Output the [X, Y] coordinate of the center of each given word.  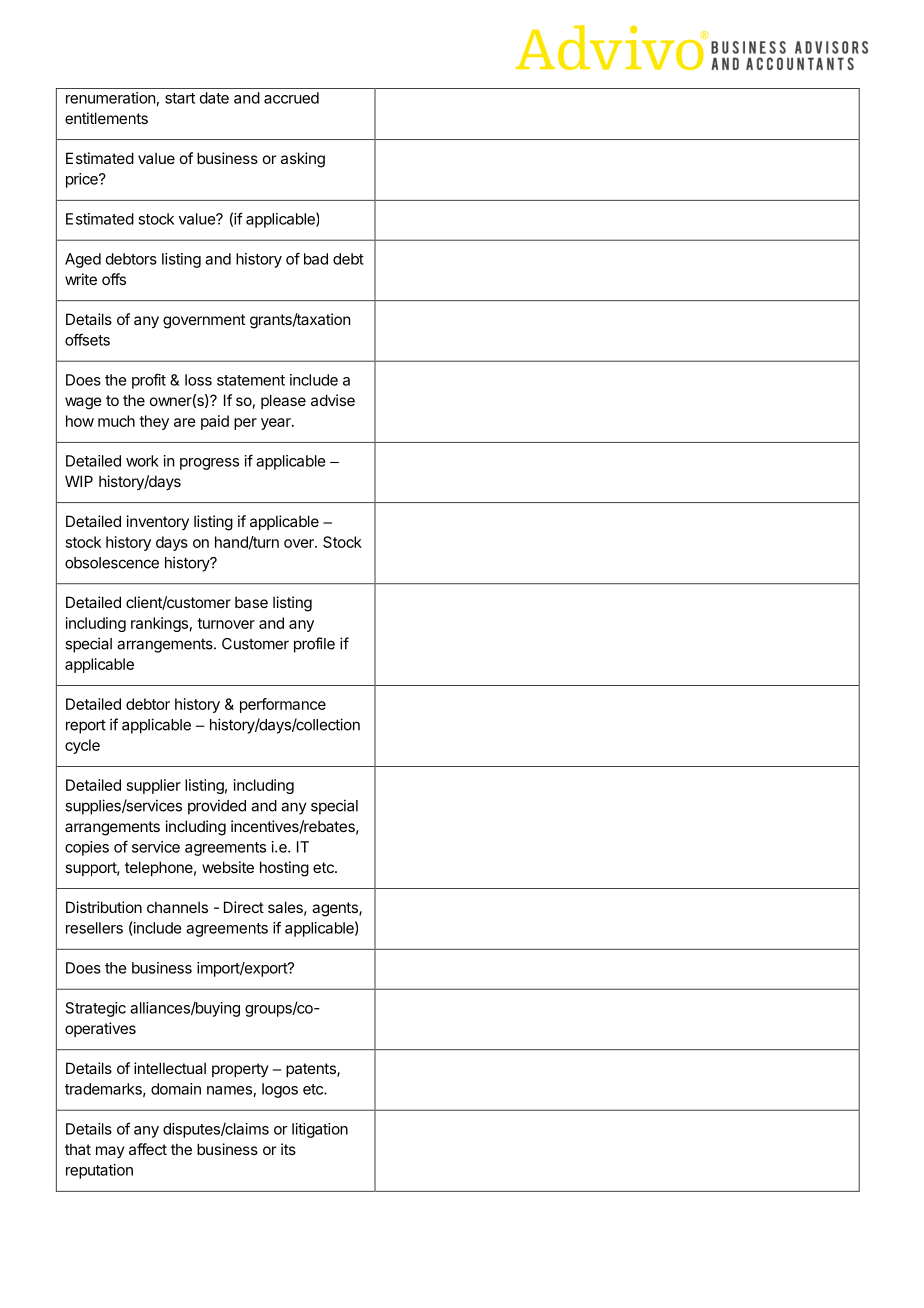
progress [209, 464]
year [277, 424]
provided [217, 807]
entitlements [106, 118]
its [288, 1149]
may [110, 1152]
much [116, 421]
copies [87, 848]
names [229, 1090]
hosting [284, 869]
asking [303, 160]
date [214, 98]
